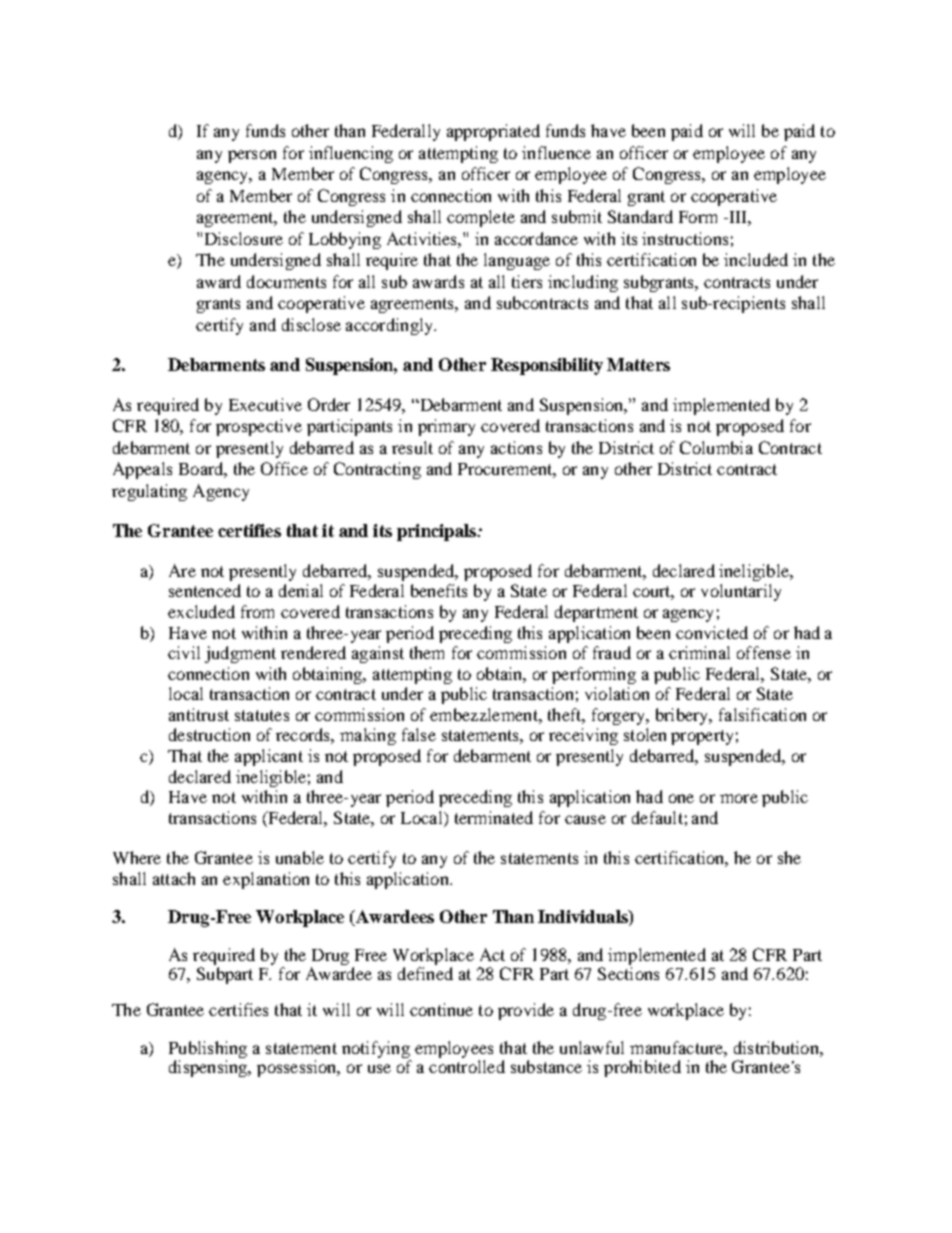 This screenshot has height=1233, width=952. I want to click on controlled, so click(467, 1066).
